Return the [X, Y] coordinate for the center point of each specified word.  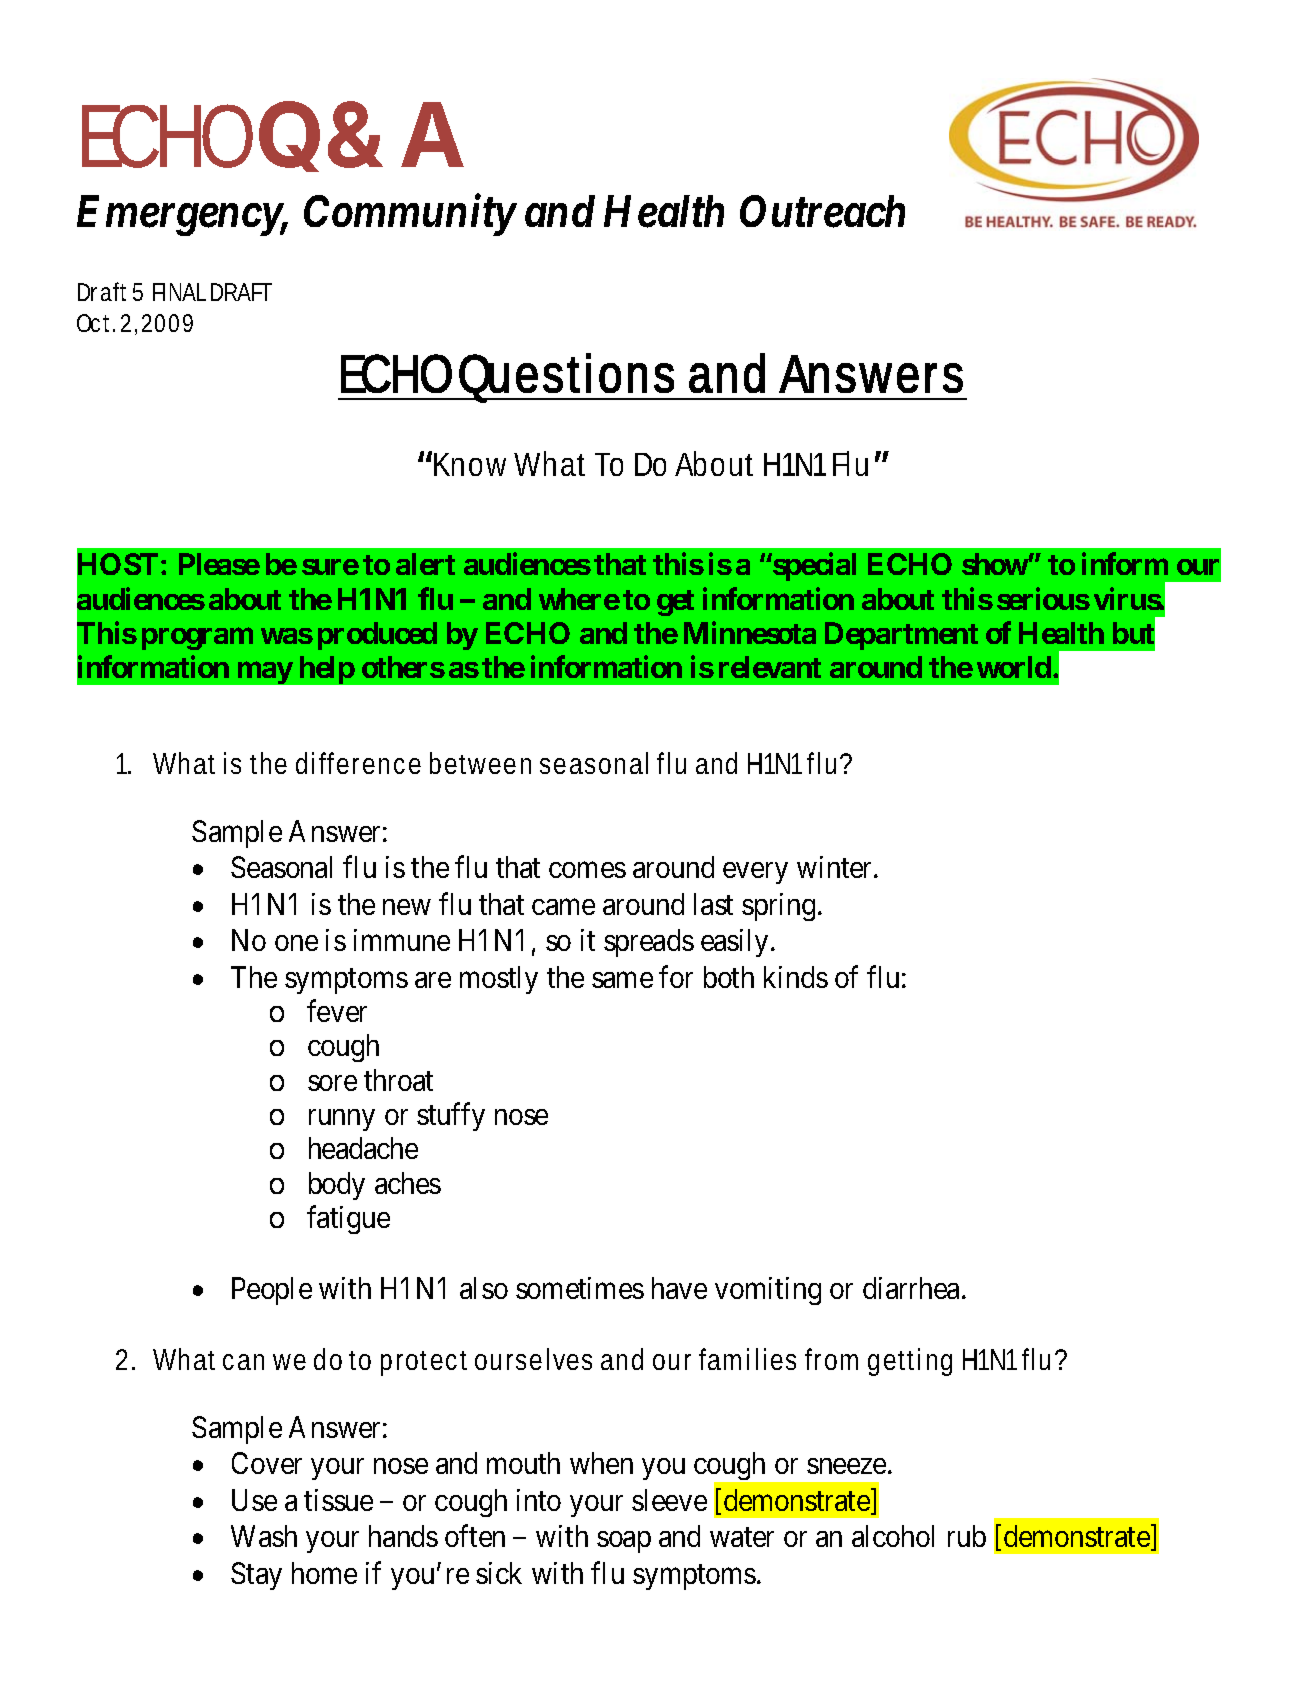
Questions [566, 374]
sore [332, 1083]
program [197, 639]
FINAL [179, 292]
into [539, 1500]
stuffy [451, 1117]
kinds [796, 977]
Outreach [822, 211]
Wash [264, 1536]
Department [901, 636]
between [480, 763]
